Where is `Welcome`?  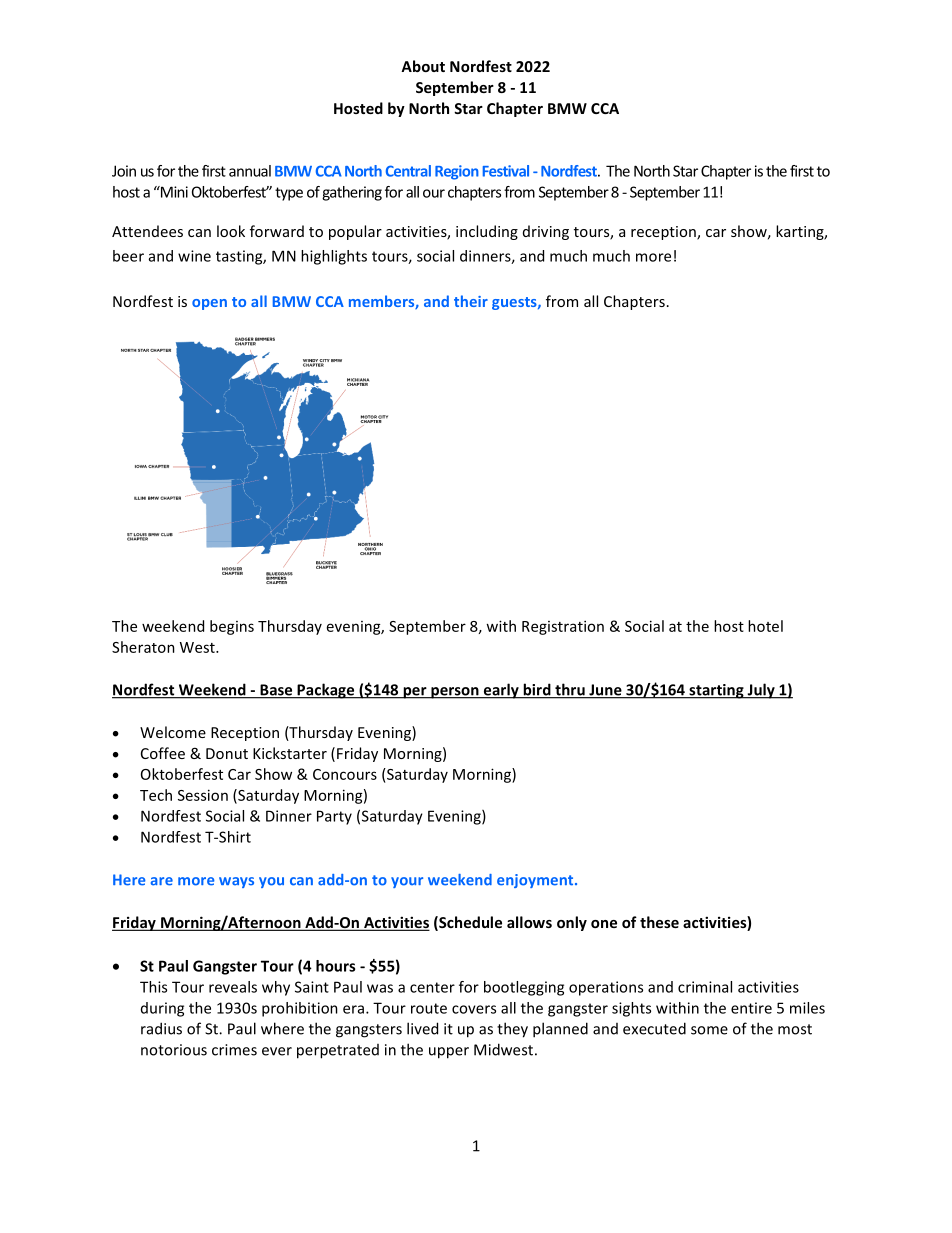
Welcome is located at coordinates (173, 732).
